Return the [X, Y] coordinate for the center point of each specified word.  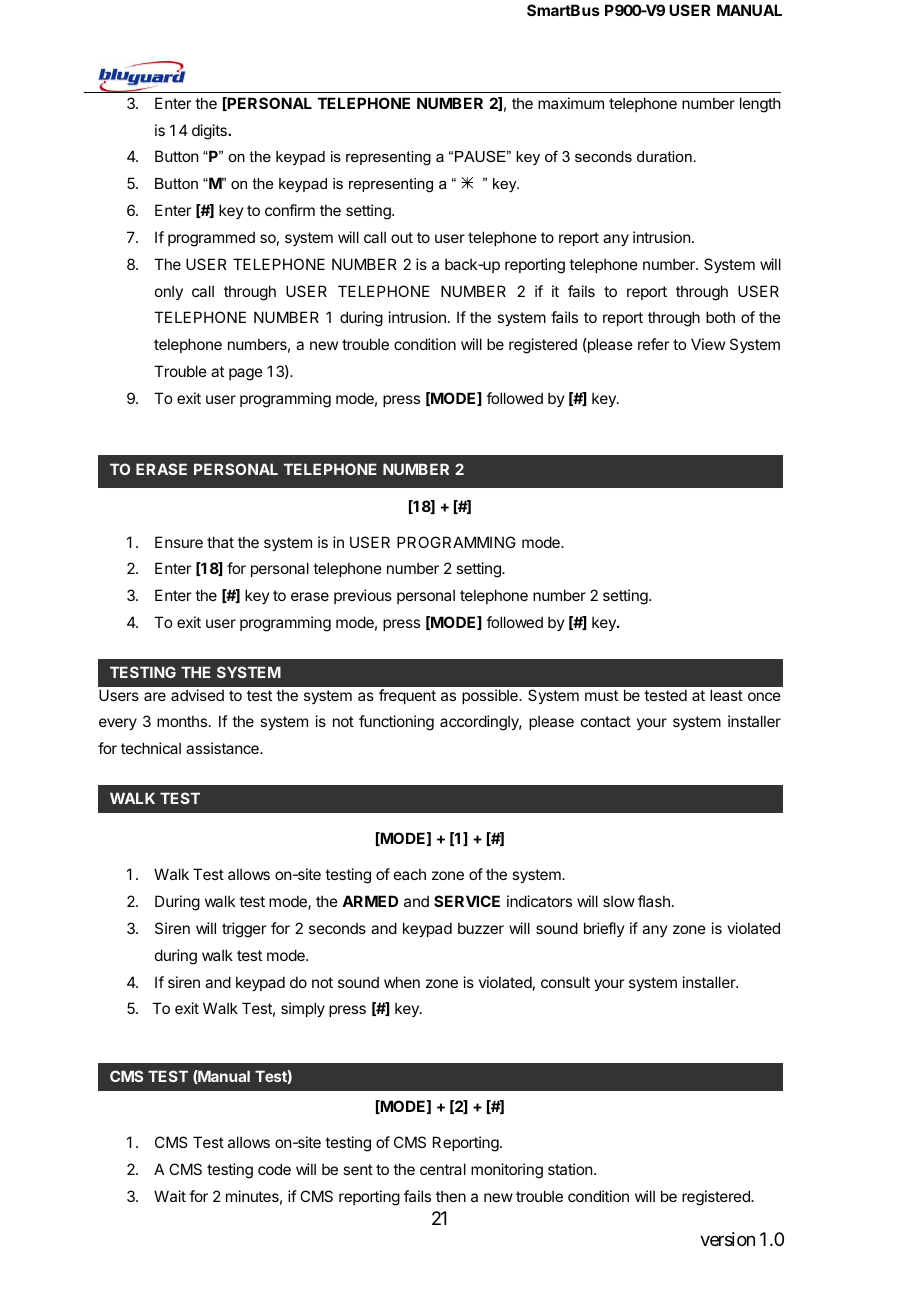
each [410, 874]
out [402, 237]
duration [664, 156]
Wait [170, 1196]
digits [210, 132]
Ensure [179, 542]
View [708, 344]
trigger [244, 930]
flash [654, 901]
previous [363, 596]
